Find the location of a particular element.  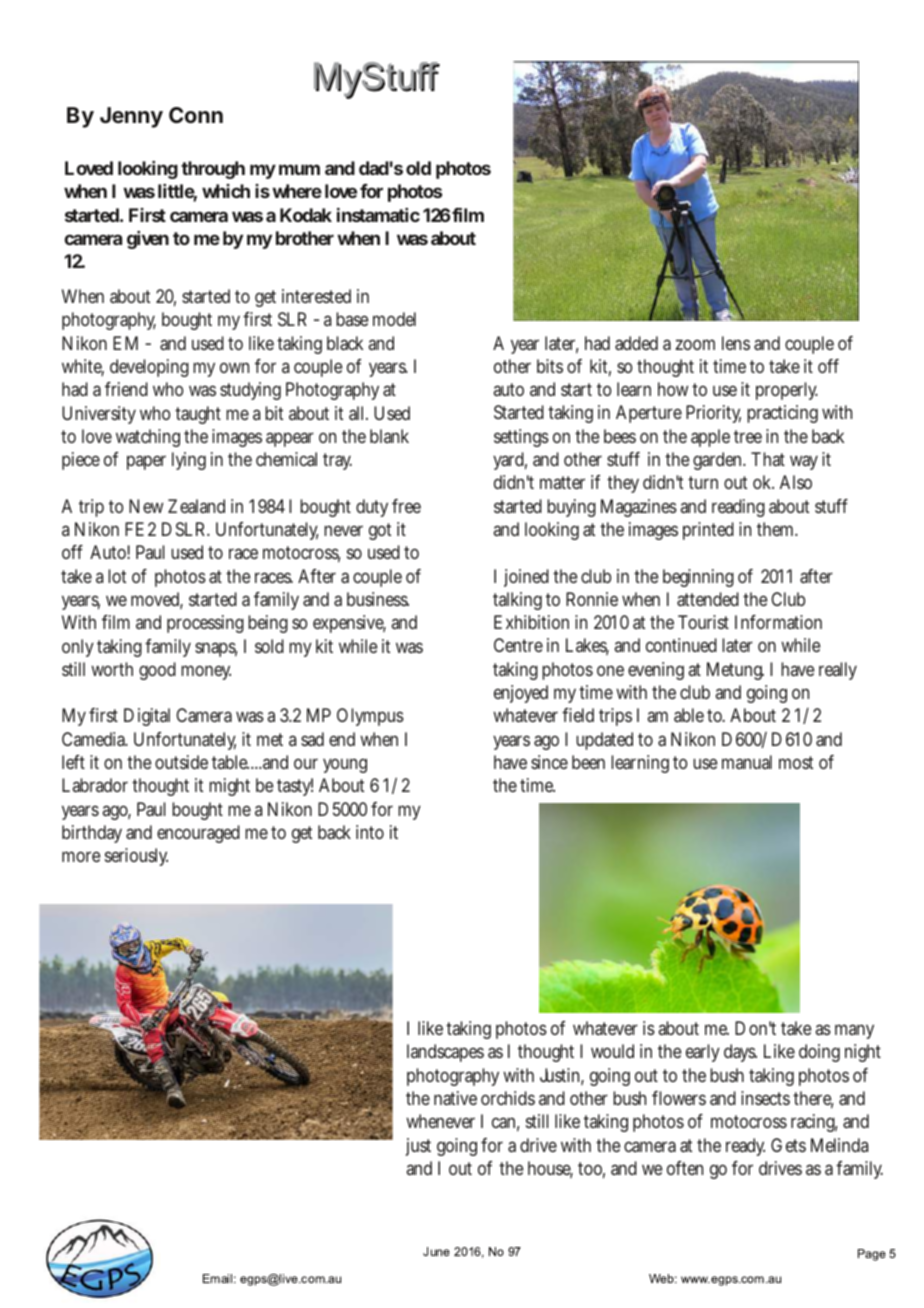

Conn is located at coordinates (196, 115).
